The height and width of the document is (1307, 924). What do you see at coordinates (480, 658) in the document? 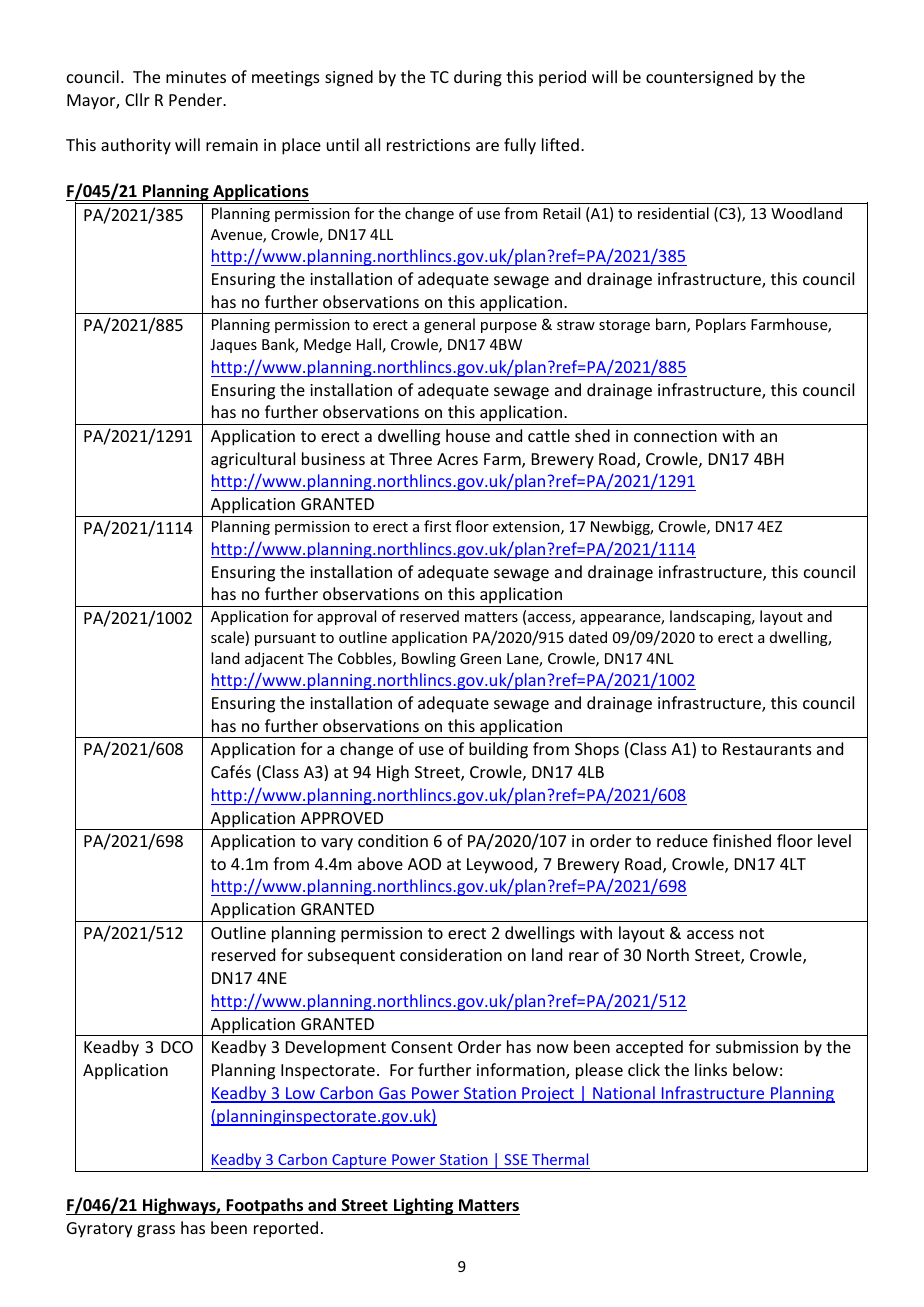
I see `Green` at bounding box center [480, 658].
